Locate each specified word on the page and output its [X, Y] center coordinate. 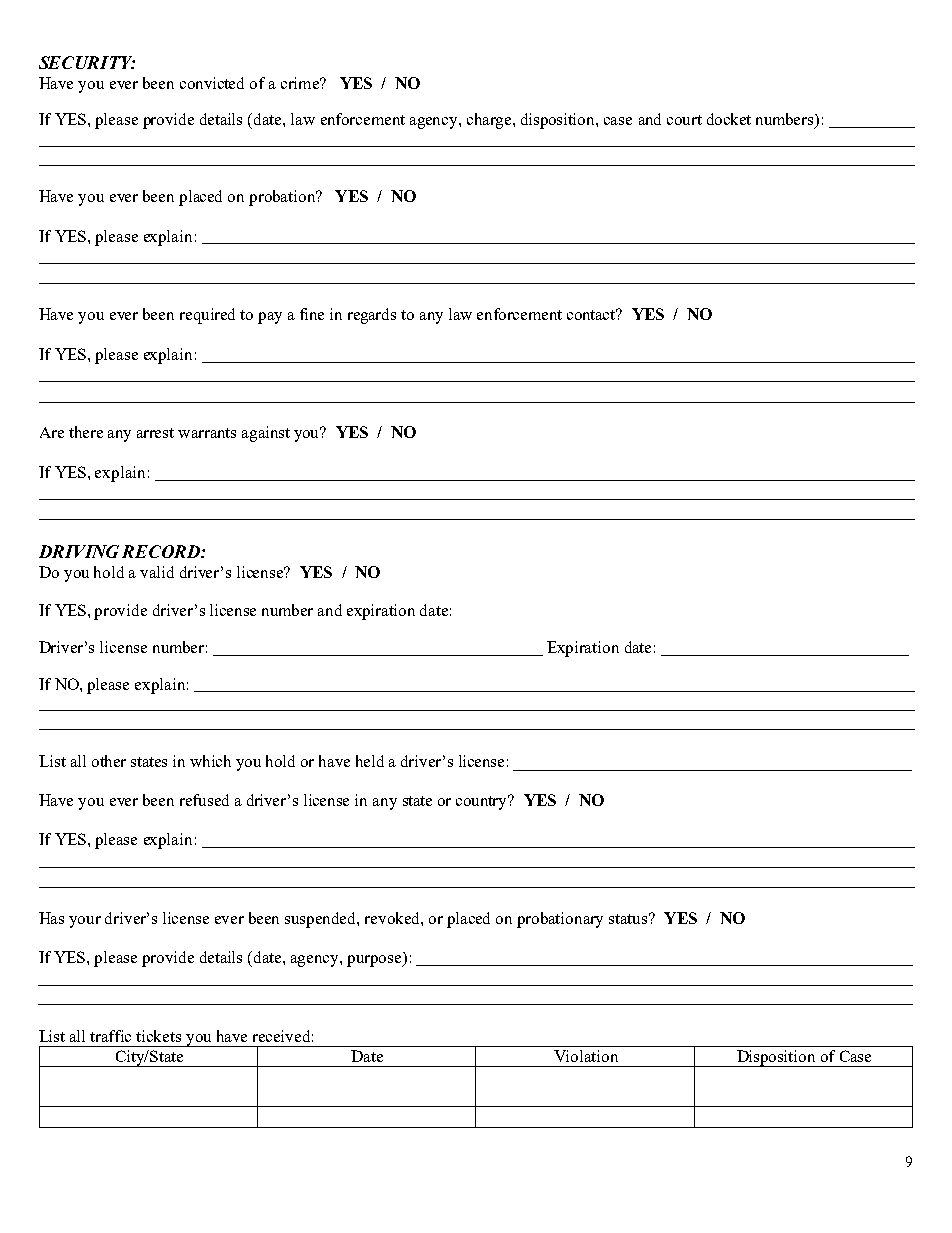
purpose [375, 961]
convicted [212, 83]
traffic [110, 1036]
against [266, 434]
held [370, 761]
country [483, 802]
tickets [158, 1036]
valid [157, 572]
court [684, 120]
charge [490, 121]
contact [592, 314]
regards [372, 316]
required [207, 316]
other [109, 761]
